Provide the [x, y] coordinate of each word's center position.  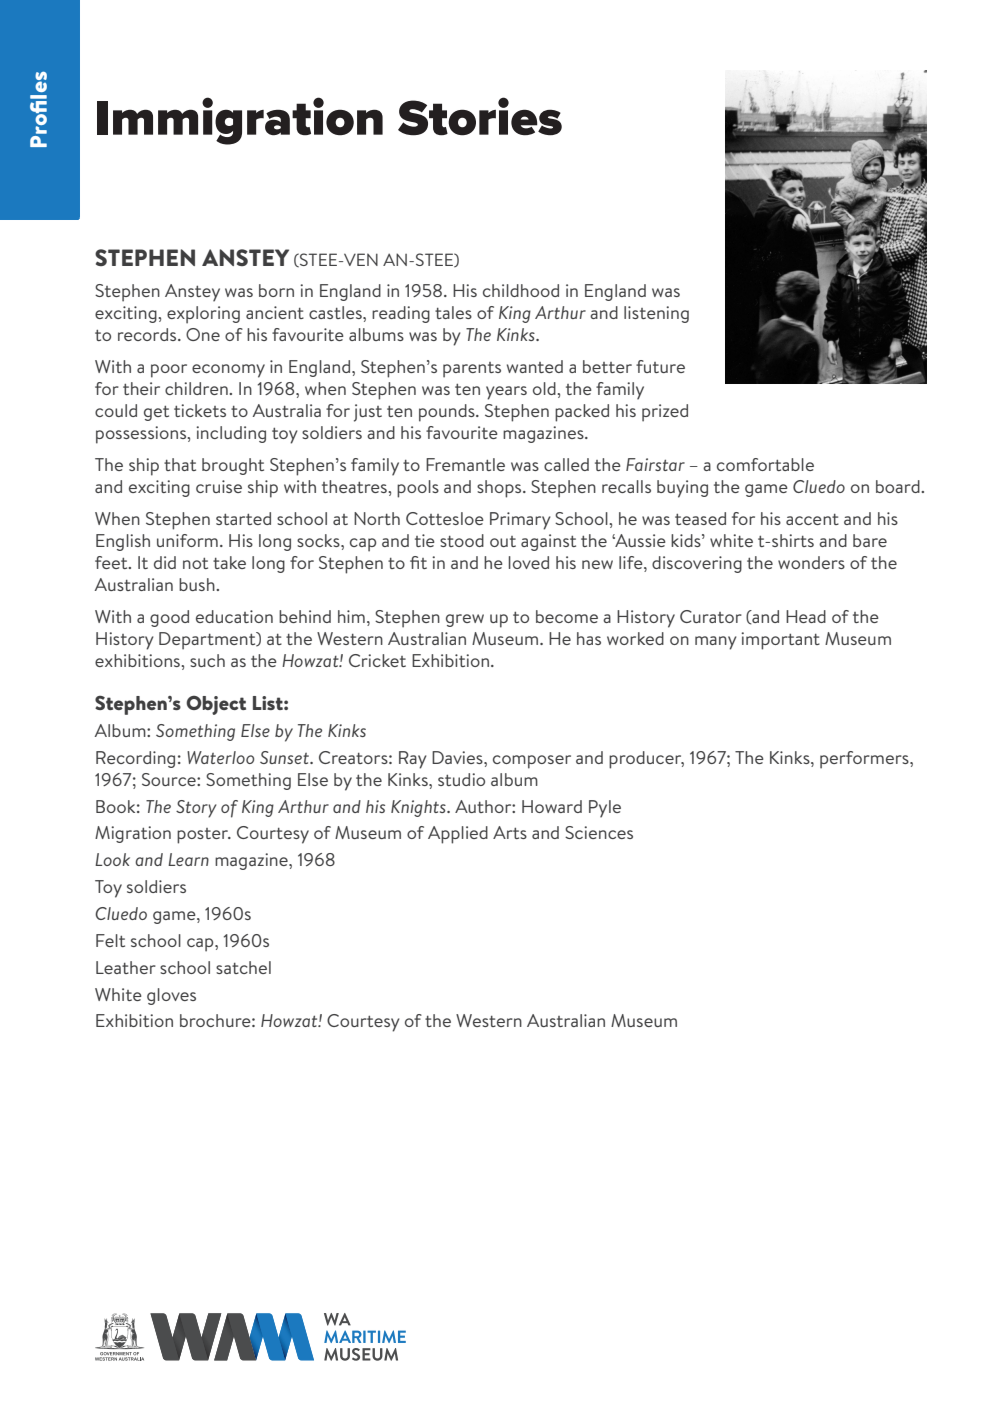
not [195, 563]
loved [529, 562]
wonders [811, 562]
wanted [535, 366]
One [203, 334]
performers [865, 760]
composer [532, 762]
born [276, 290]
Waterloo [220, 757]
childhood [521, 290]
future [660, 366]
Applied [458, 835]
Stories [480, 116]
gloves [171, 996]
